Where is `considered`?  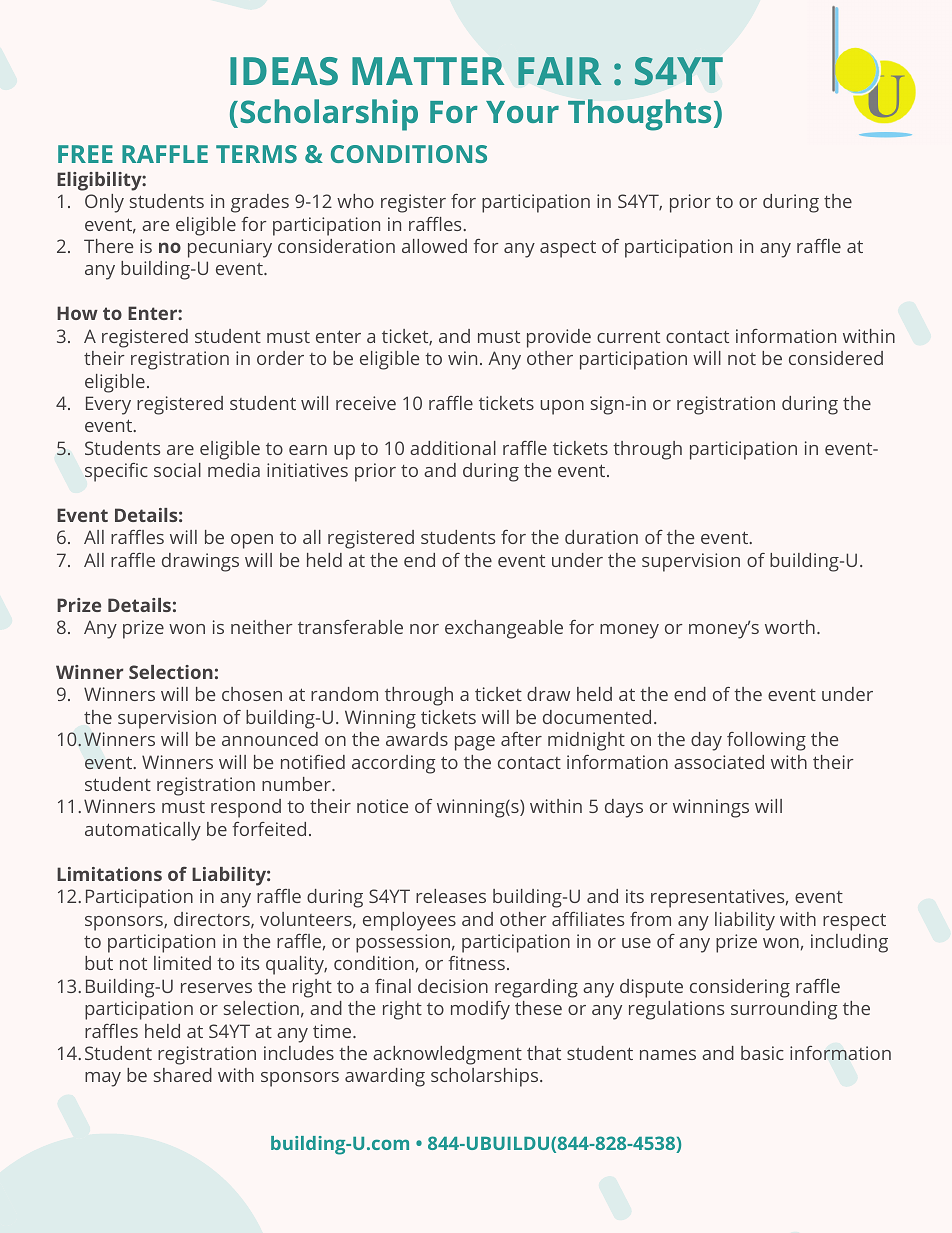 considered is located at coordinates (836, 358).
